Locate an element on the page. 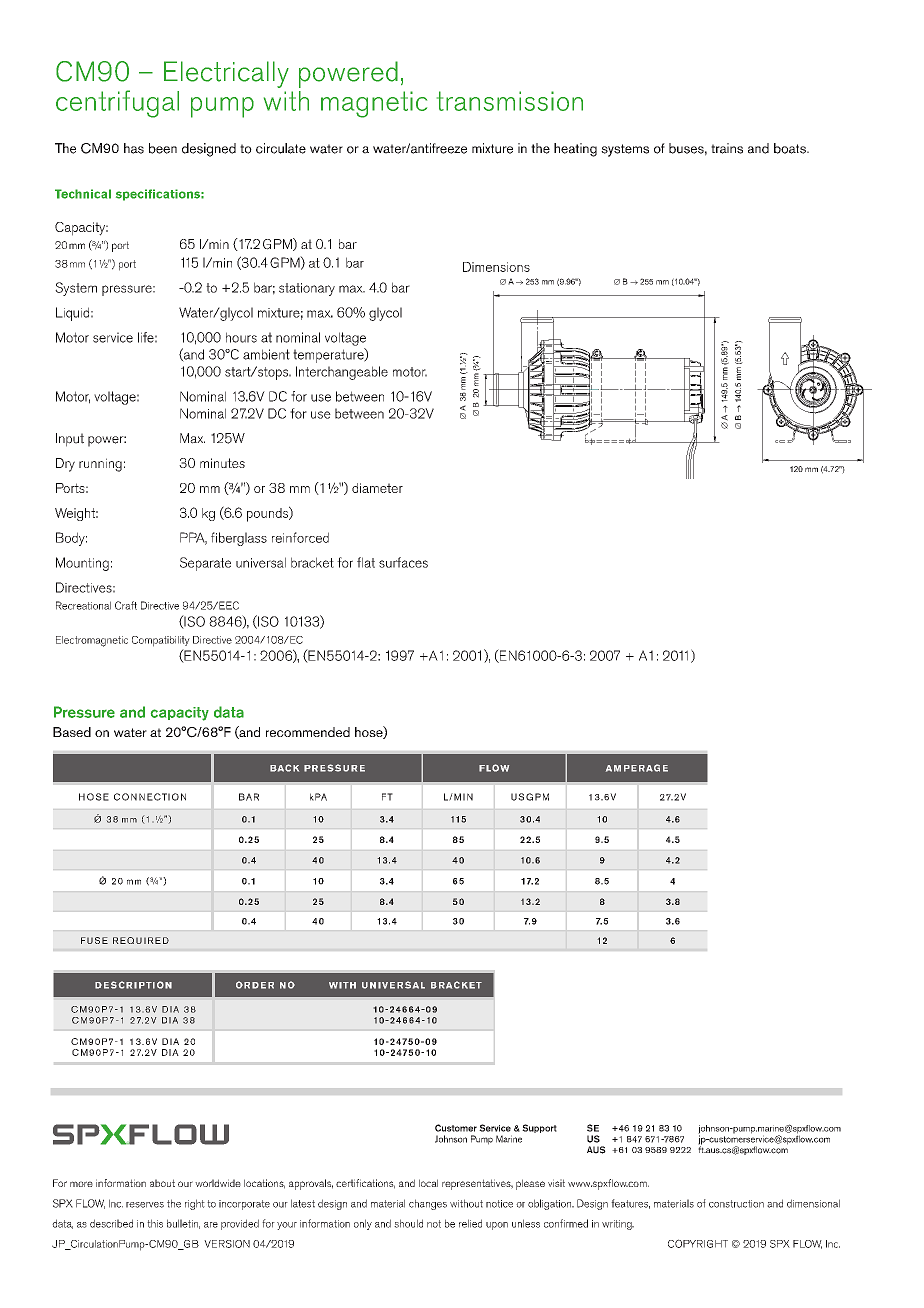 The height and width of the image is (1308, 924). transmission is located at coordinates (510, 101).
